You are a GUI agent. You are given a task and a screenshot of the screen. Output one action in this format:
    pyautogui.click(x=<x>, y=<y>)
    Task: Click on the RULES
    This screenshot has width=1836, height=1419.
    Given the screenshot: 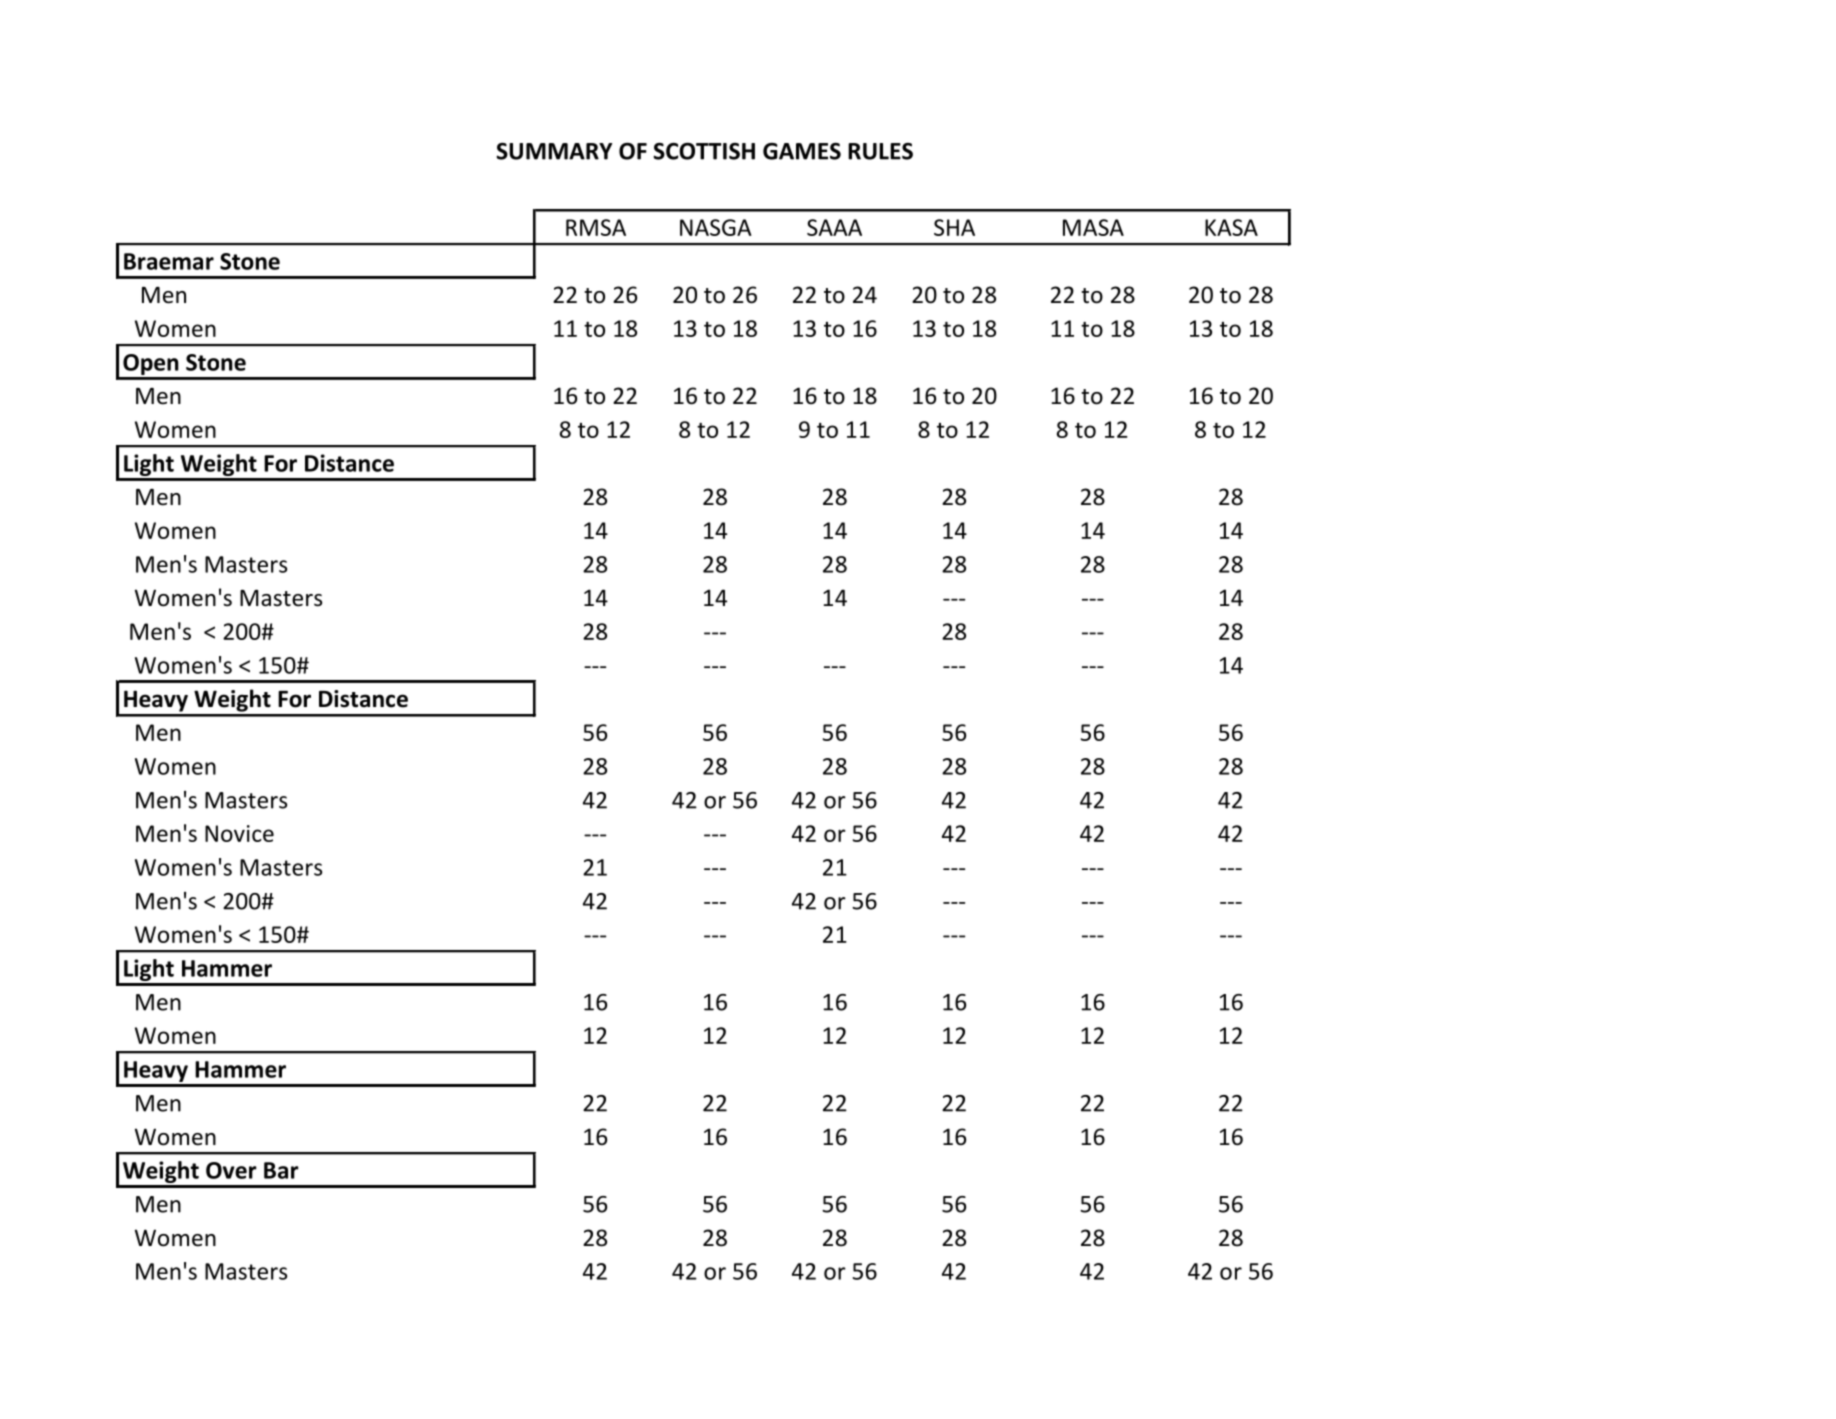 What is the action you would take?
    pyautogui.click(x=880, y=151)
